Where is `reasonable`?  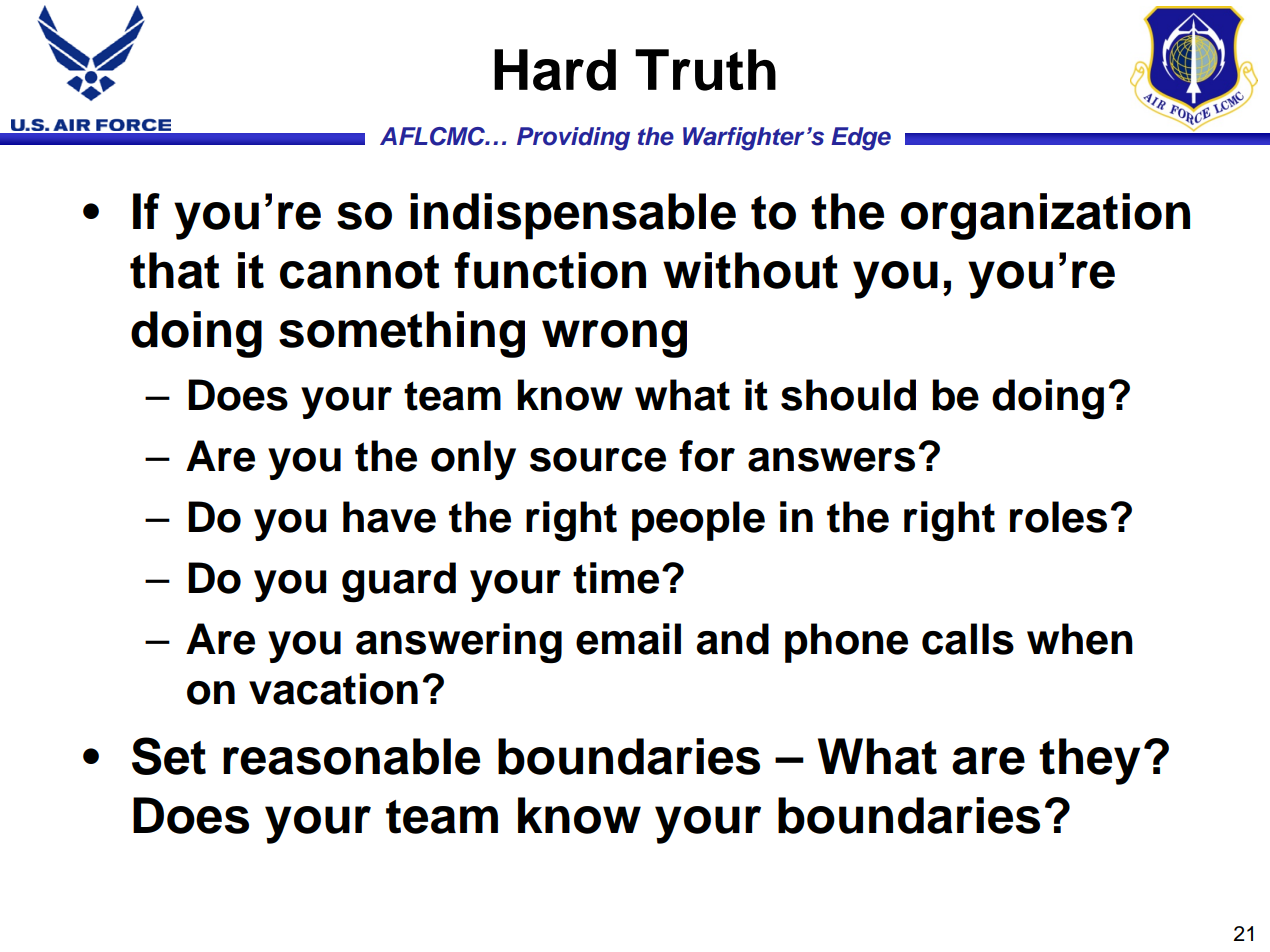 reasonable is located at coordinates (351, 756).
